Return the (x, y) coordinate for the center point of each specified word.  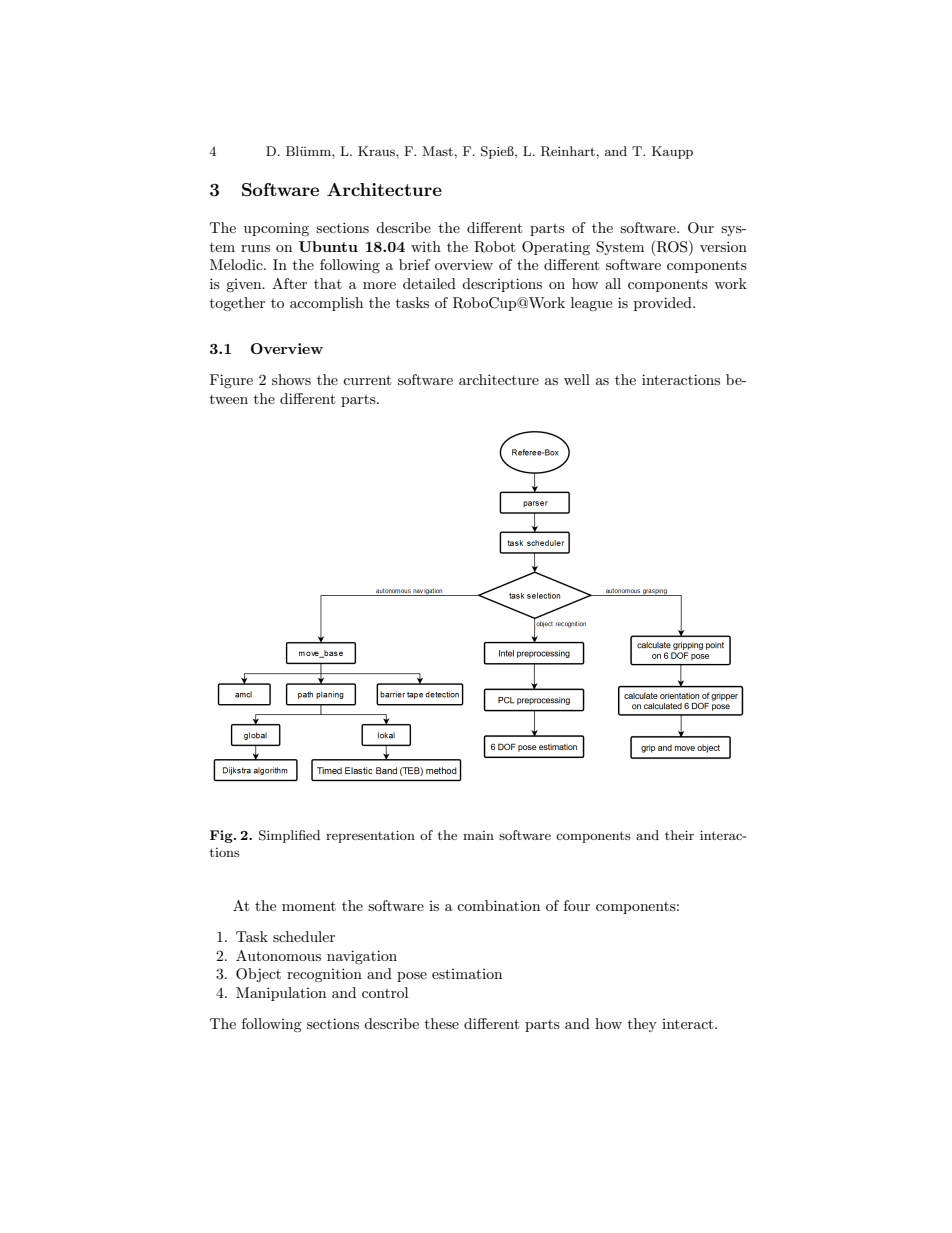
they (642, 1025)
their (679, 835)
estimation (467, 974)
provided (664, 304)
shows (291, 379)
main (478, 835)
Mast (437, 151)
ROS (673, 246)
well (577, 379)
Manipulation (281, 994)
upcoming (276, 229)
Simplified (289, 836)
